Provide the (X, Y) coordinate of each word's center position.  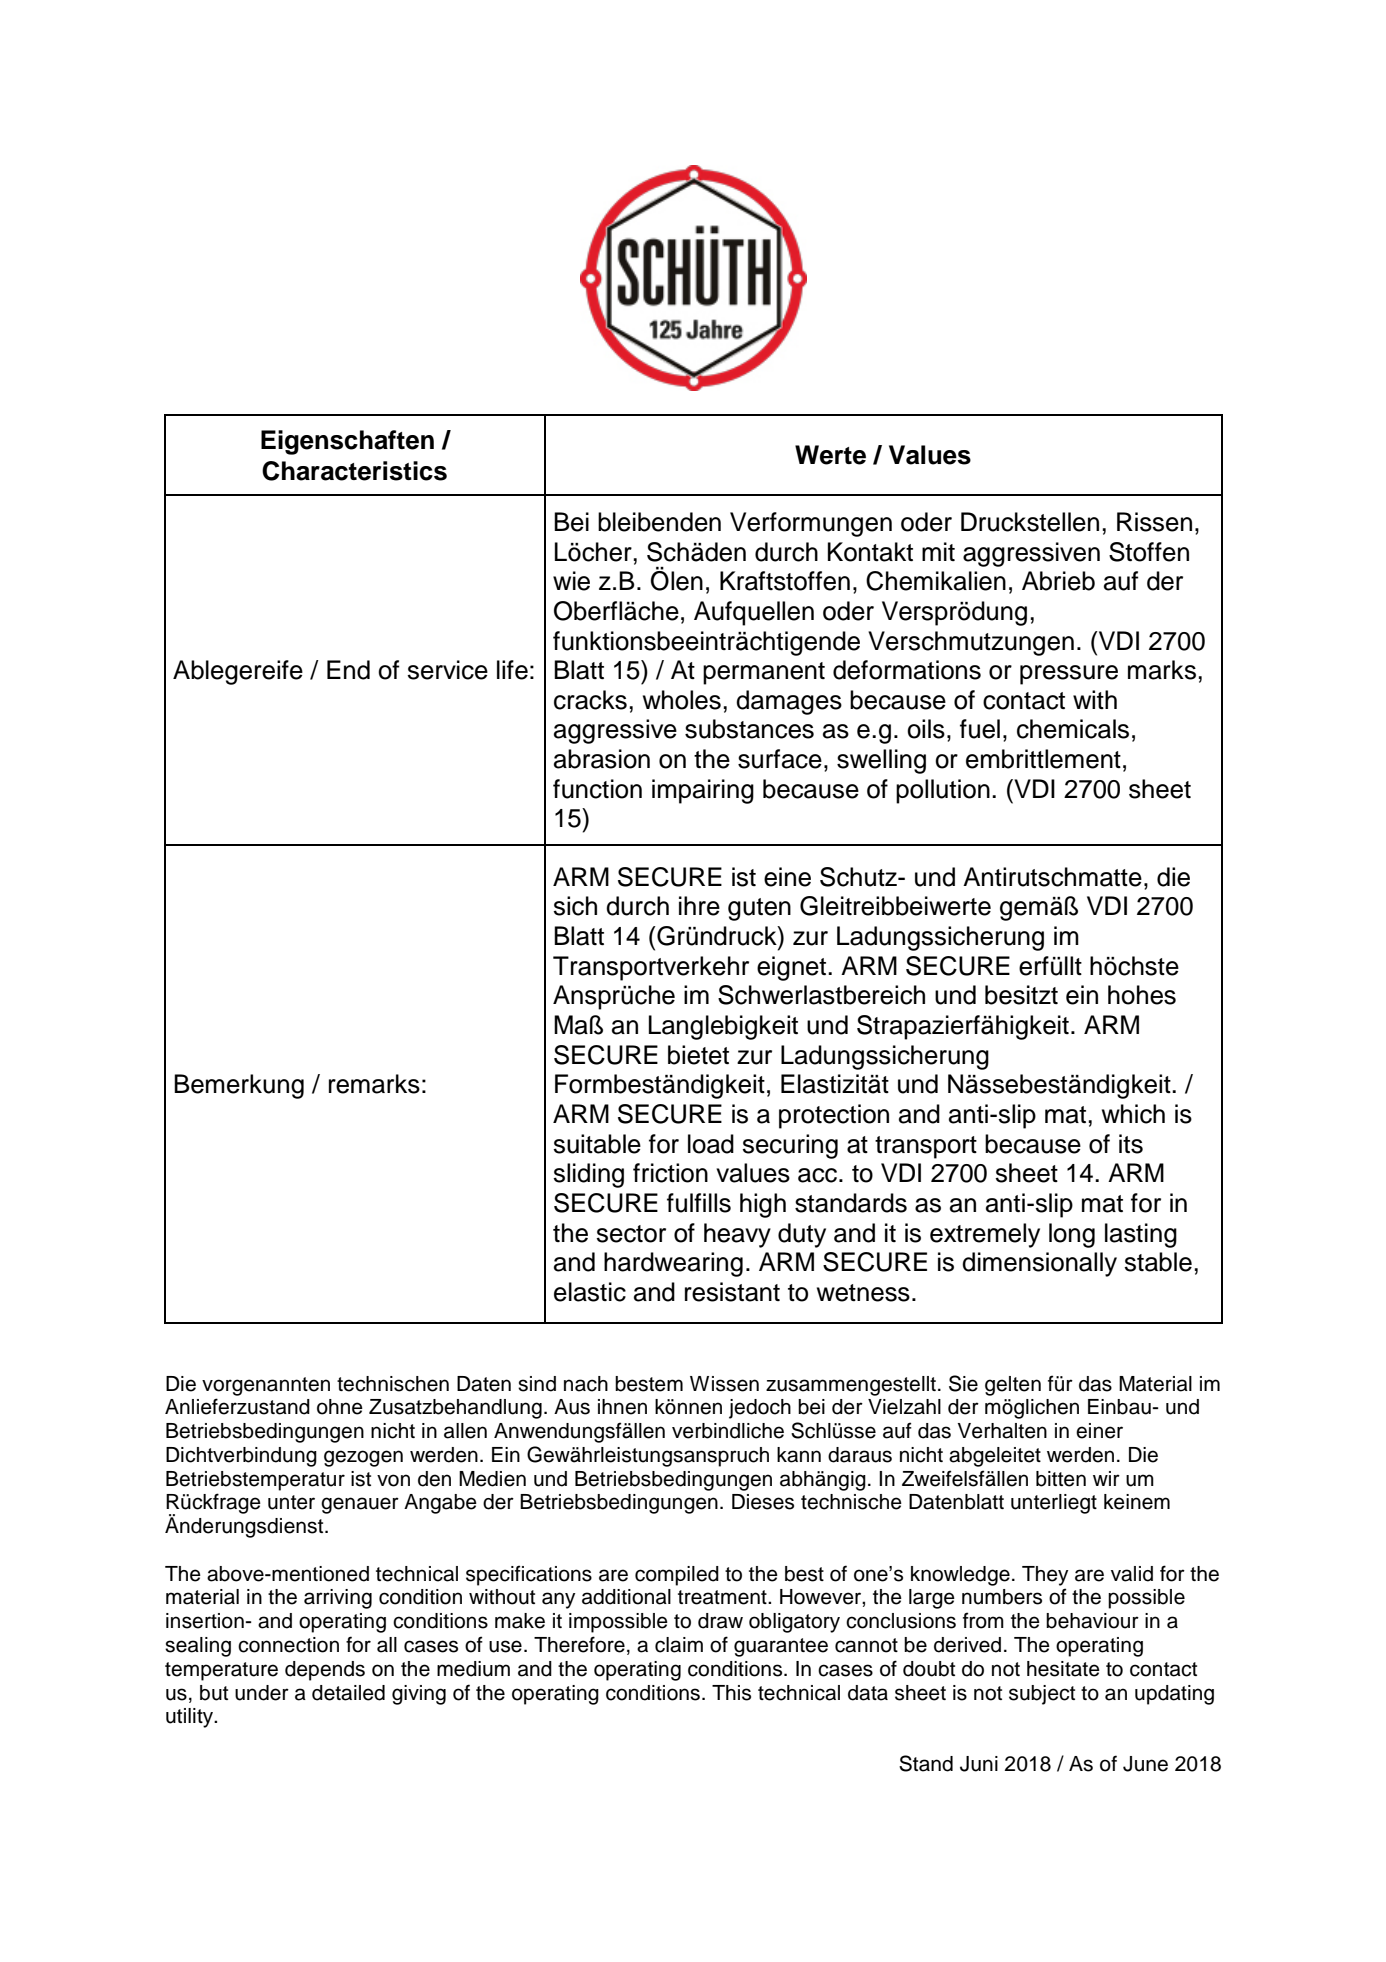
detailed (348, 1693)
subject (1042, 1695)
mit (938, 551)
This (731, 1693)
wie (571, 581)
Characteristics (354, 471)
